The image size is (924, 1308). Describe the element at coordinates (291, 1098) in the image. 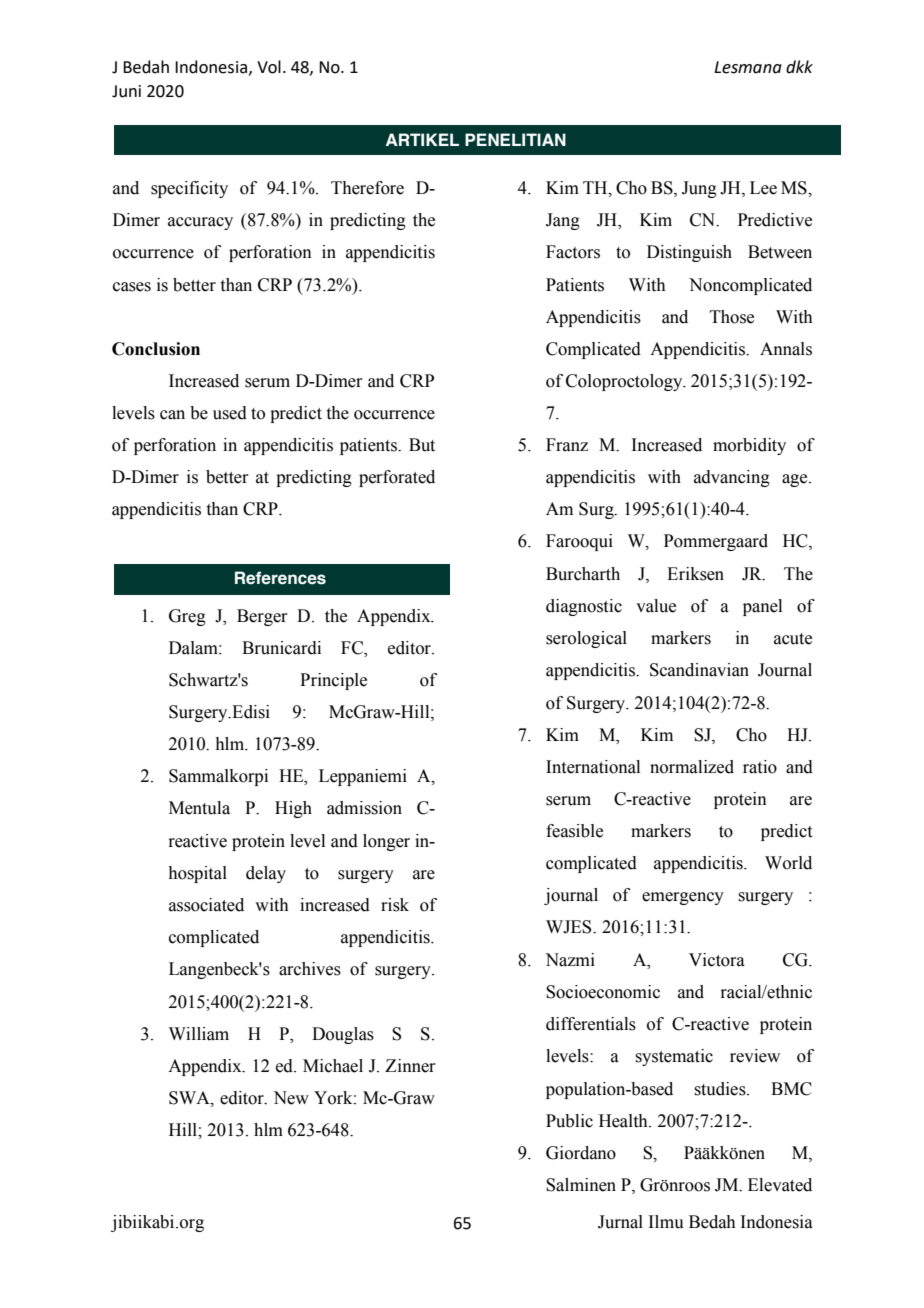

I see `New` at that location.
